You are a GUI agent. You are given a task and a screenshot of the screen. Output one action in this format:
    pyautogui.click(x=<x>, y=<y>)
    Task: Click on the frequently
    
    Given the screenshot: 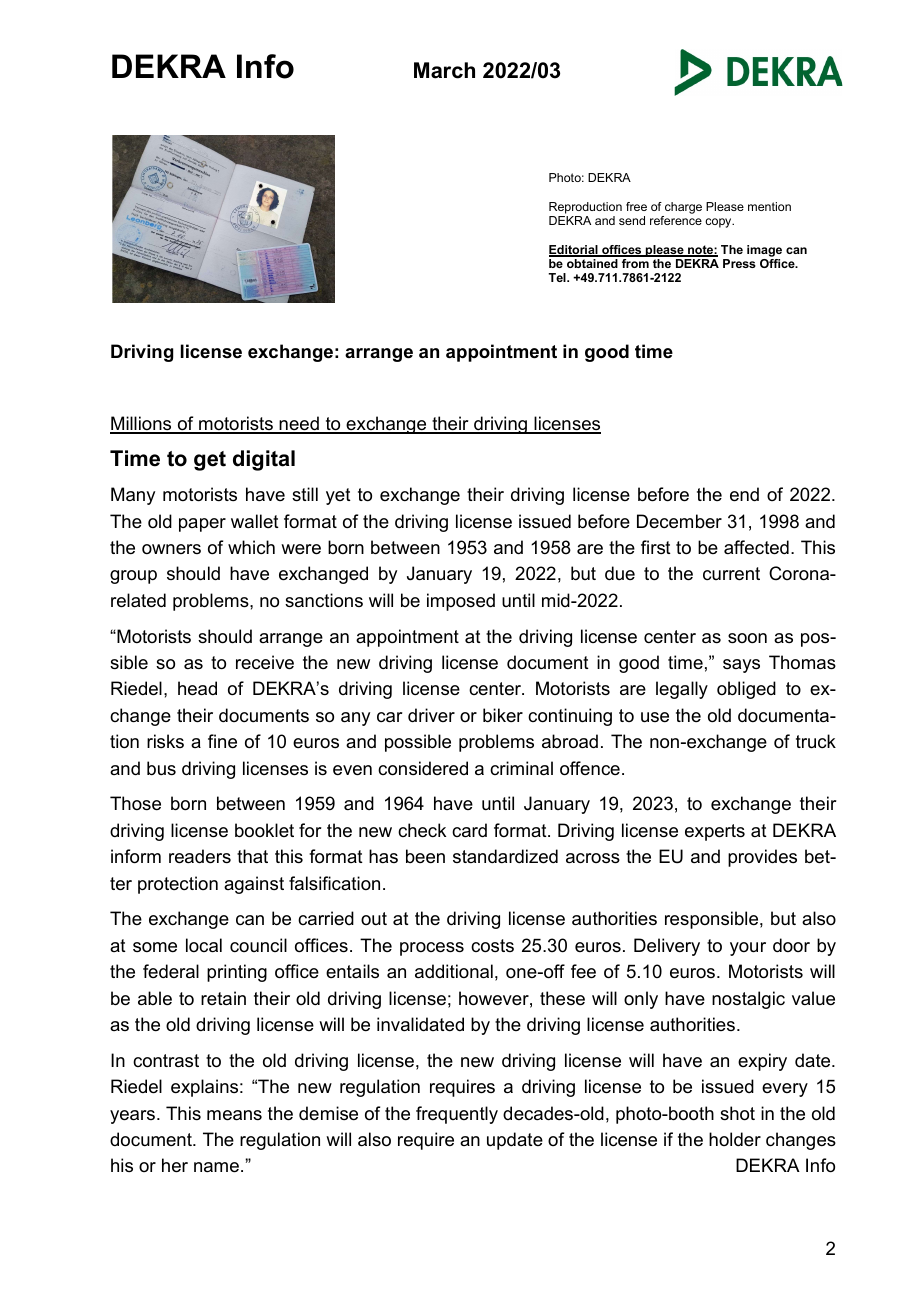 What is the action you would take?
    pyautogui.click(x=457, y=1115)
